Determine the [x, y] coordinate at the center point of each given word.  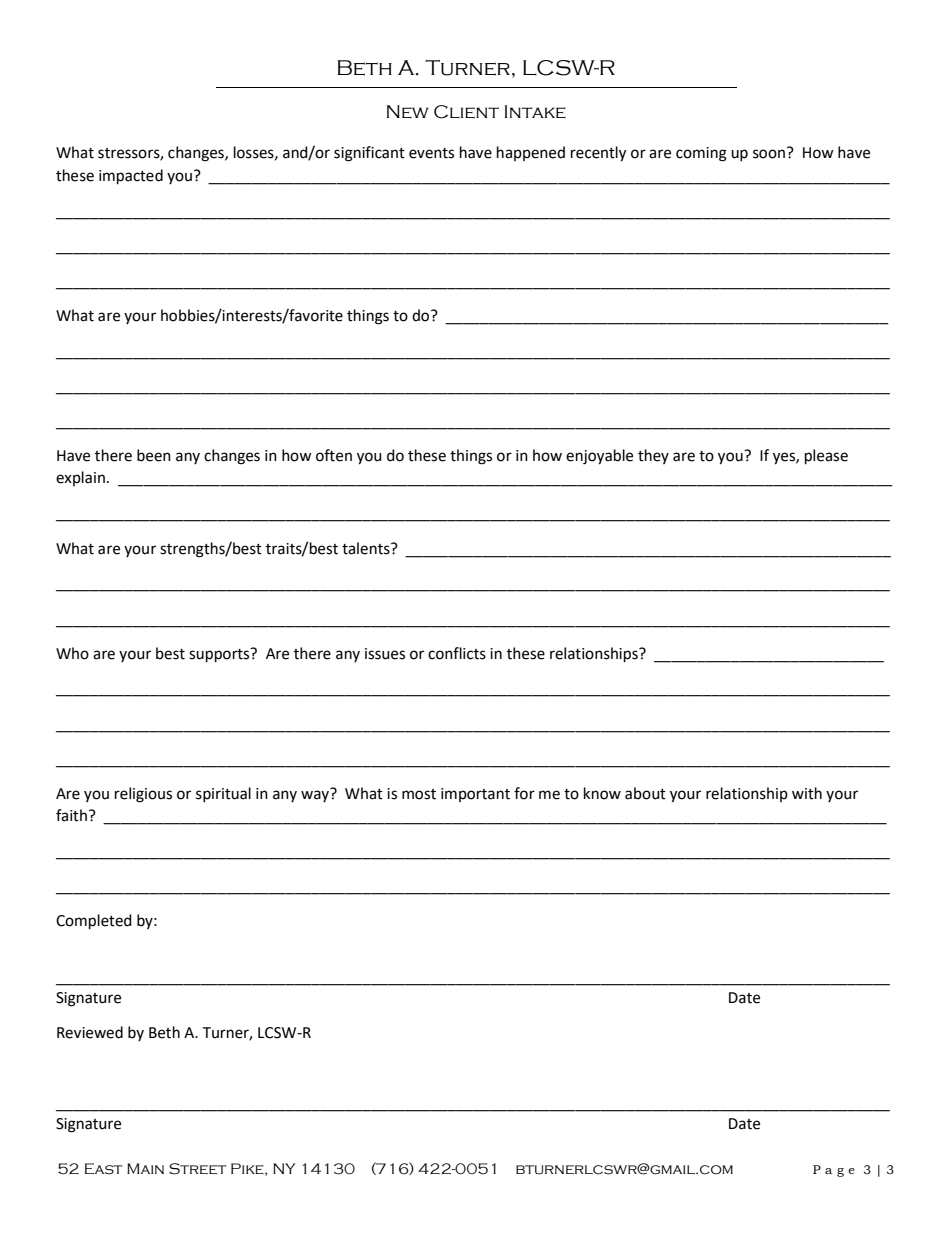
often [334, 455]
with [807, 793]
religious [143, 795]
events [431, 153]
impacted [131, 176]
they [653, 456]
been [154, 455]
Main [145, 1168]
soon [769, 154]
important [475, 795]
